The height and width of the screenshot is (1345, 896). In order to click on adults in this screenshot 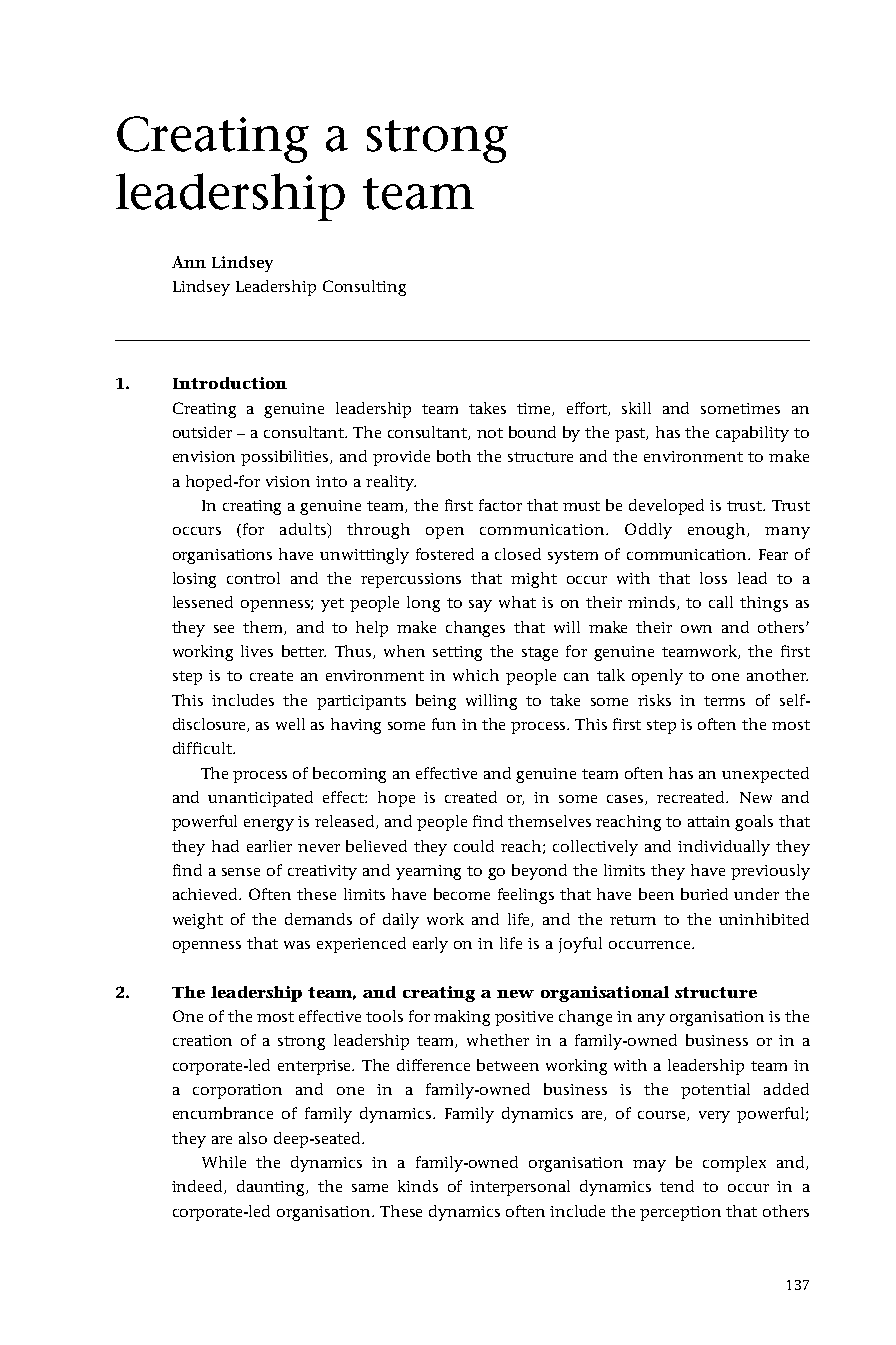, I will do `click(304, 529)`.
